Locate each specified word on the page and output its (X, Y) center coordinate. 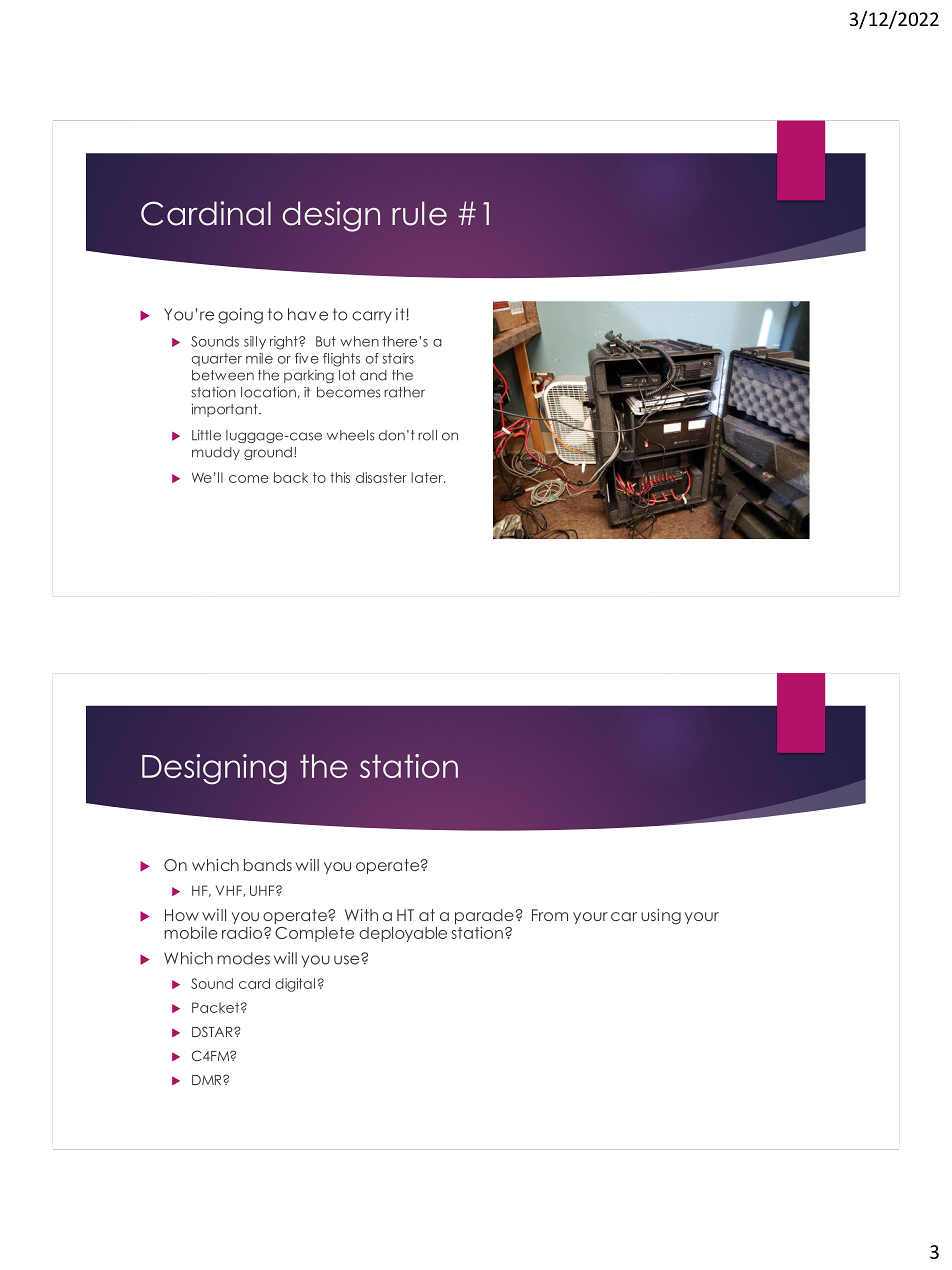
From (550, 915)
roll (427, 435)
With (361, 915)
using (661, 917)
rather (404, 392)
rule (419, 213)
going (240, 316)
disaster (381, 477)
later (428, 477)
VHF (230, 891)
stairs (398, 358)
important (225, 410)
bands (268, 865)
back (291, 477)
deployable (403, 934)
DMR (208, 1080)
